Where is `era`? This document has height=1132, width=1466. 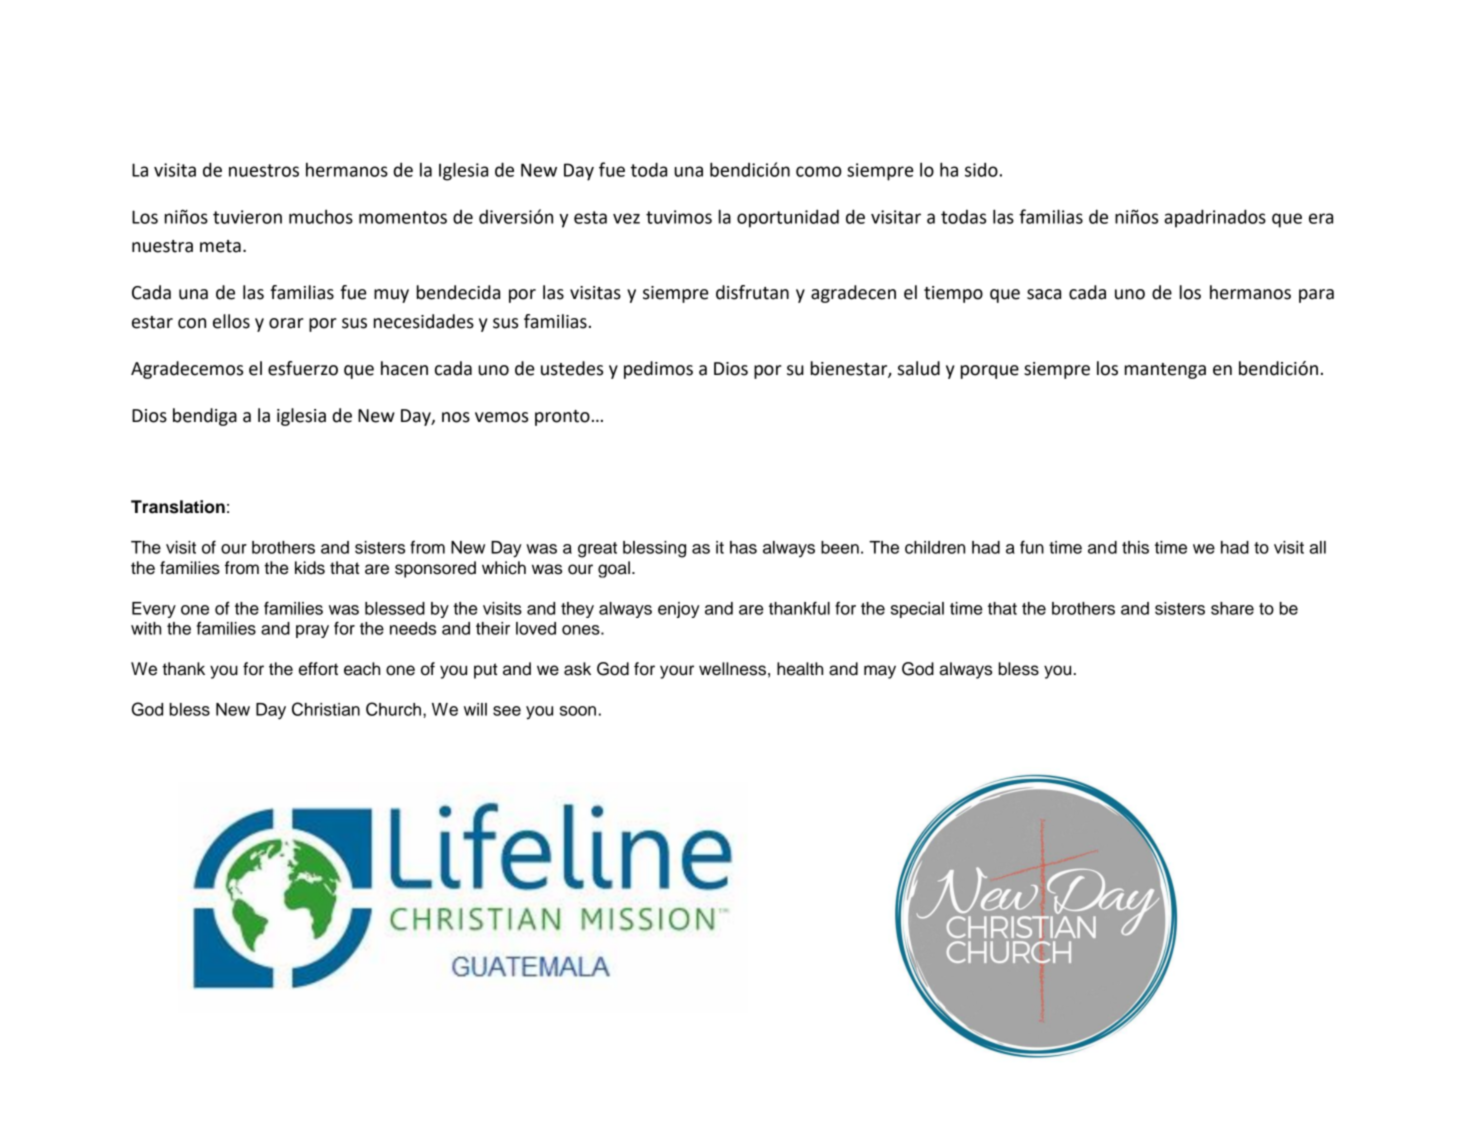
era is located at coordinates (1321, 218).
